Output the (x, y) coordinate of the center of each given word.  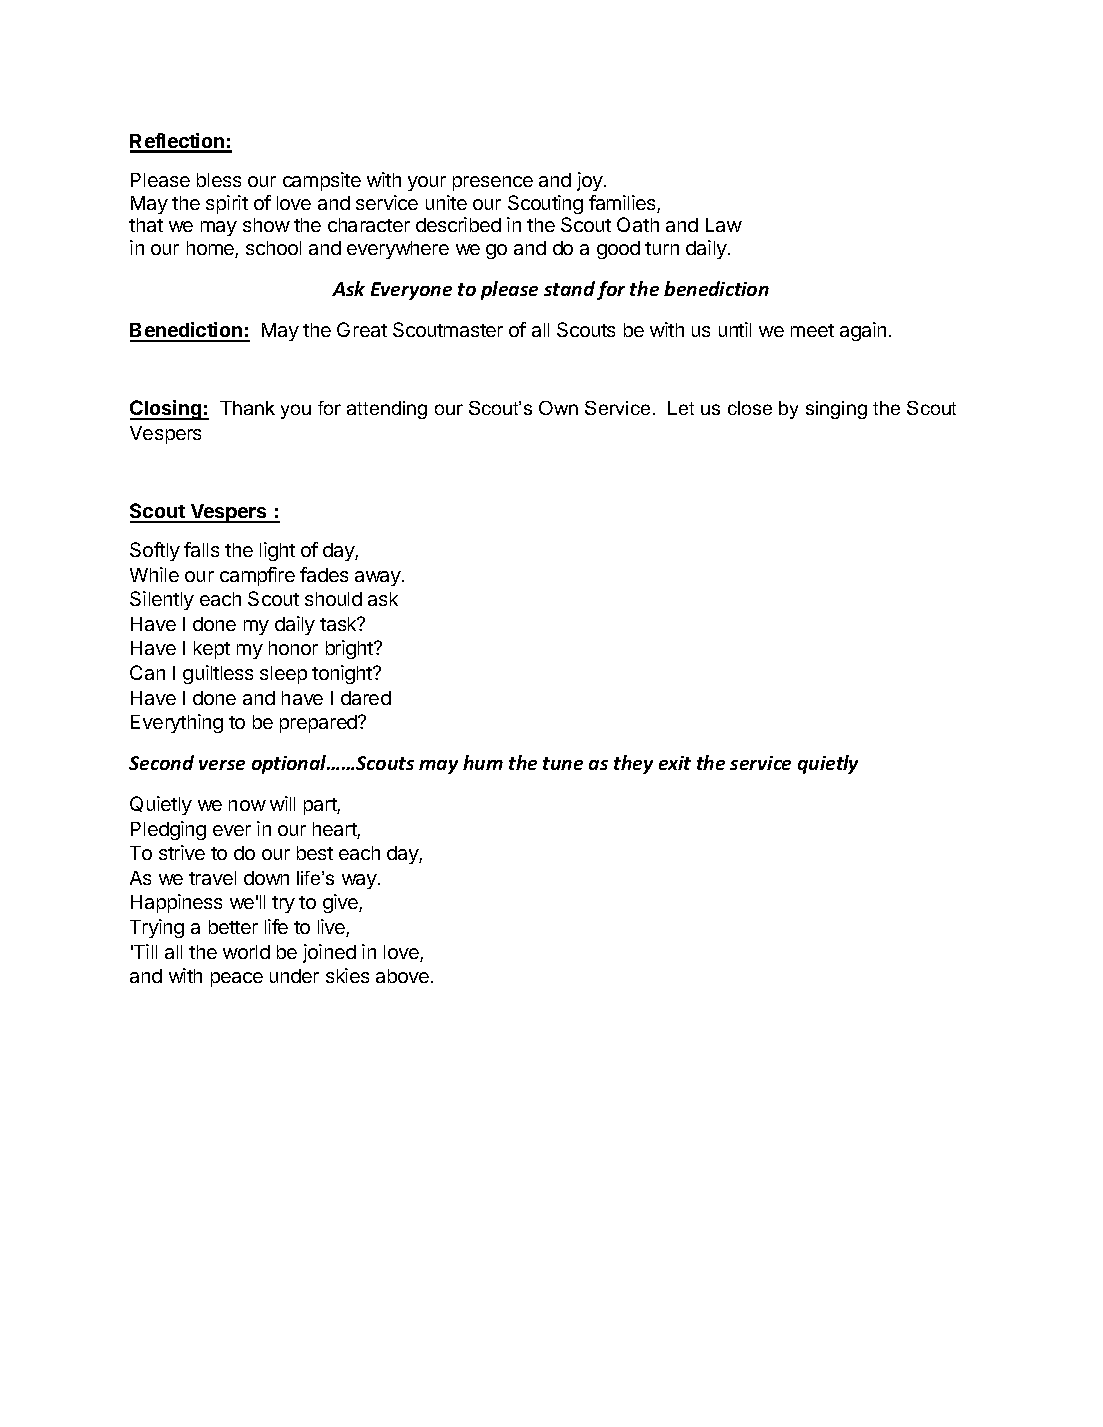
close (750, 408)
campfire (257, 576)
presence (493, 183)
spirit (227, 204)
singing (836, 410)
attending (387, 410)
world (246, 952)
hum (483, 762)
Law (724, 225)
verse (222, 765)
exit (675, 763)
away (379, 578)
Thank (247, 408)
